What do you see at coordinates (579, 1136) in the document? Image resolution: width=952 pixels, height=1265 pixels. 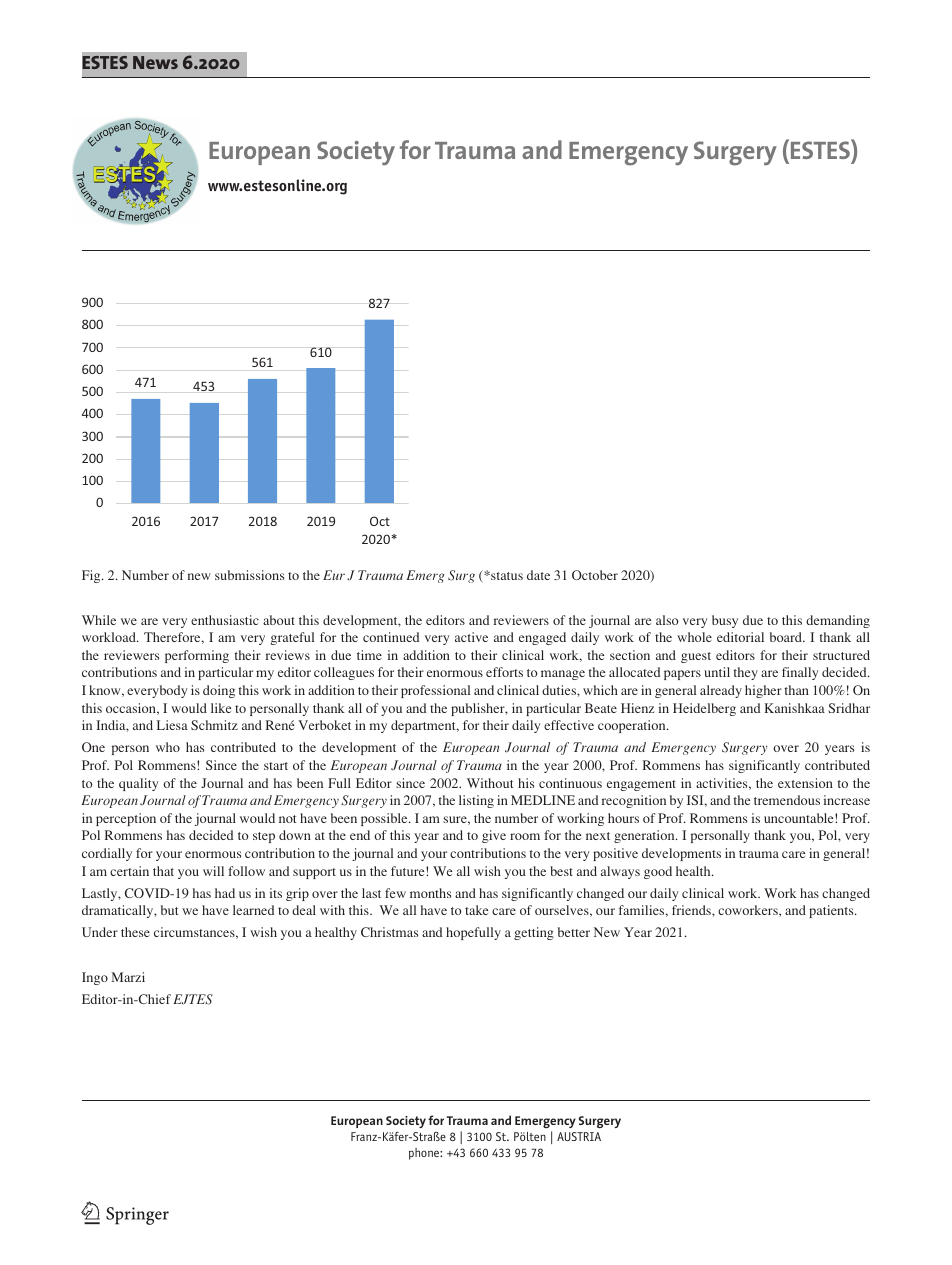 I see `AUSTRIA` at bounding box center [579, 1136].
